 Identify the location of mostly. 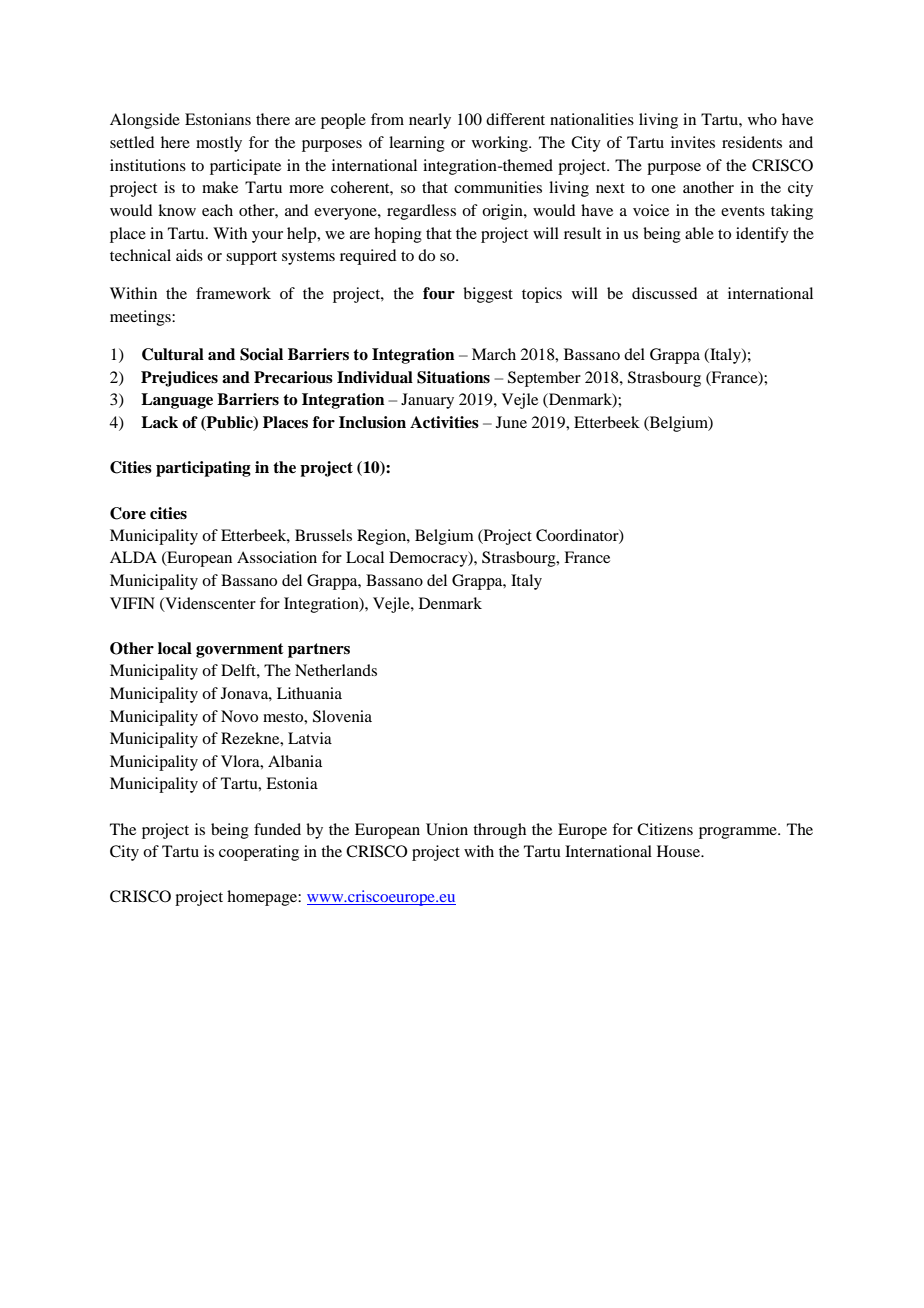
(219, 144).
